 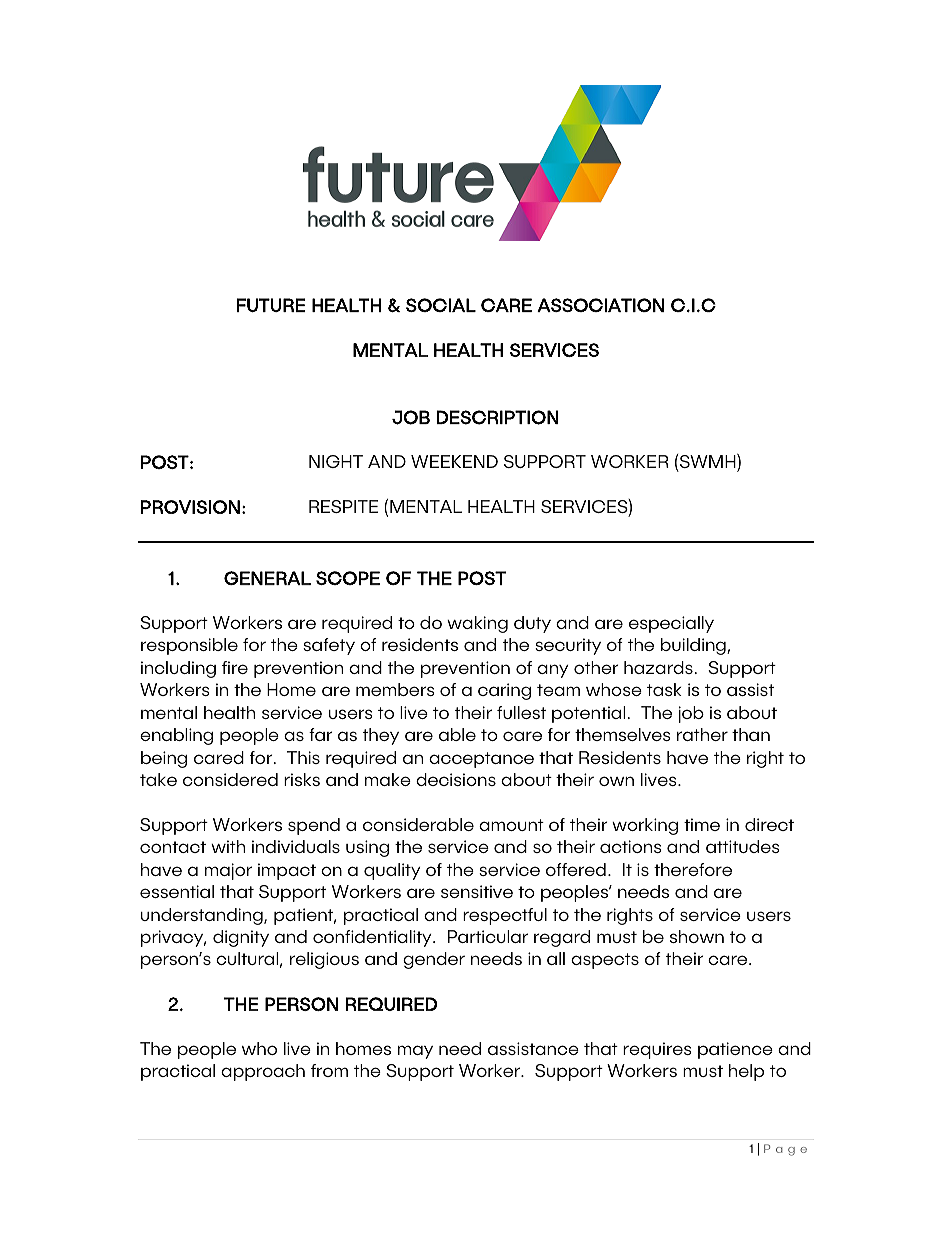 What do you see at coordinates (271, 305) in the document?
I see `FUTURE` at bounding box center [271, 305].
